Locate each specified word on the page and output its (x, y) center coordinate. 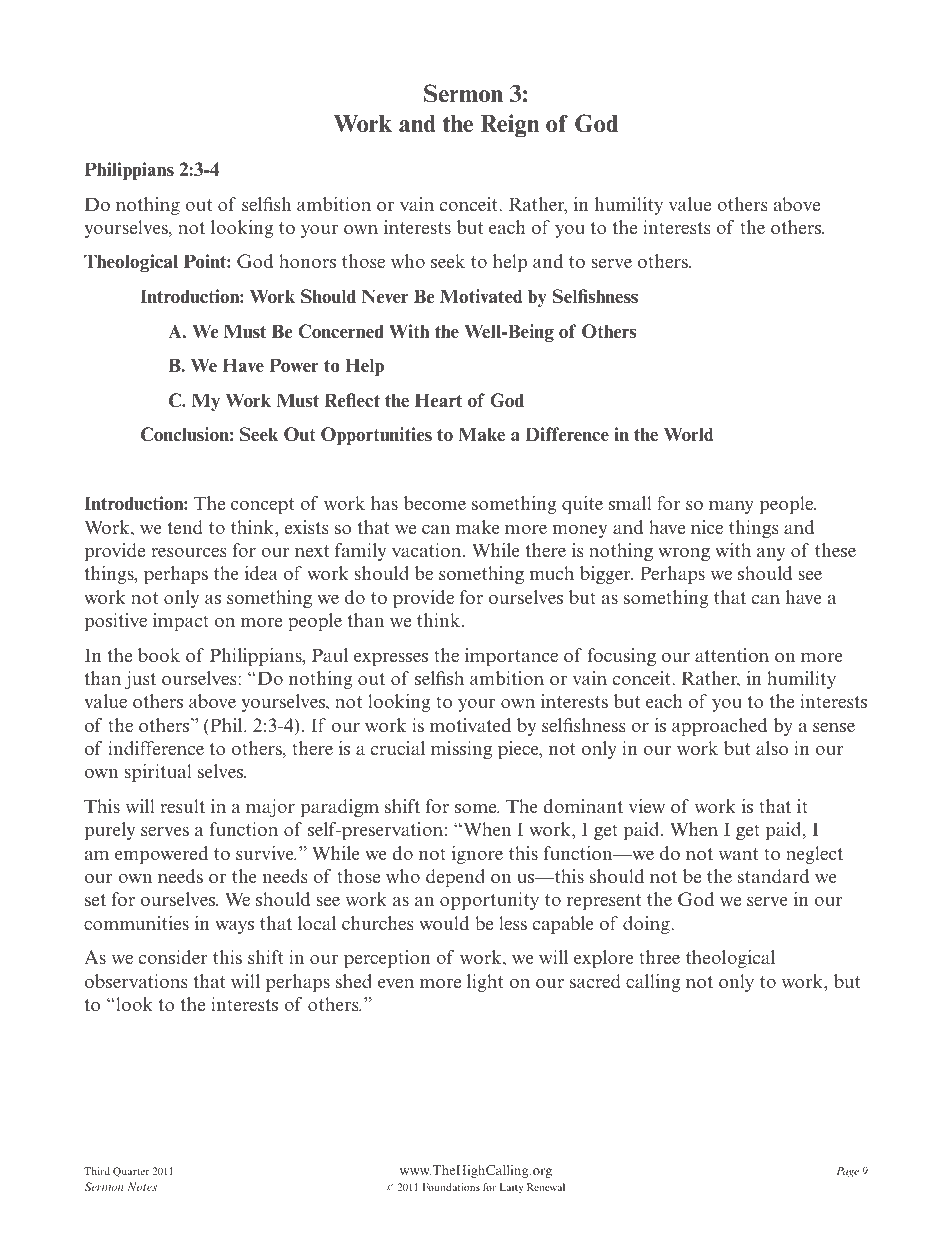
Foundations (451, 1187)
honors (307, 261)
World (689, 434)
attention (732, 655)
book (159, 655)
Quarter (131, 1172)
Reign (509, 126)
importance (511, 657)
